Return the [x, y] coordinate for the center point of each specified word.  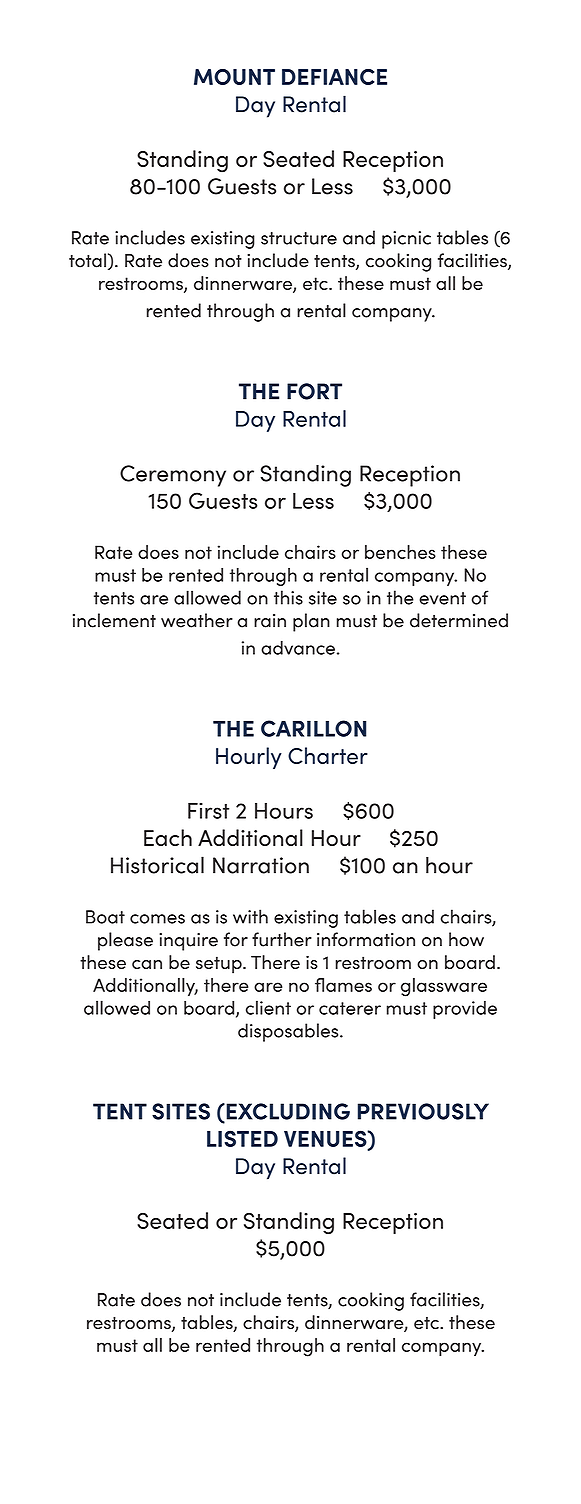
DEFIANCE [334, 77]
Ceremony [173, 476]
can [147, 964]
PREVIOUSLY [423, 1111]
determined [459, 620]
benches [400, 552]
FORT [314, 391]
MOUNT [234, 77]
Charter [328, 755]
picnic [406, 240]
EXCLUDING [287, 1111]
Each [168, 837]
